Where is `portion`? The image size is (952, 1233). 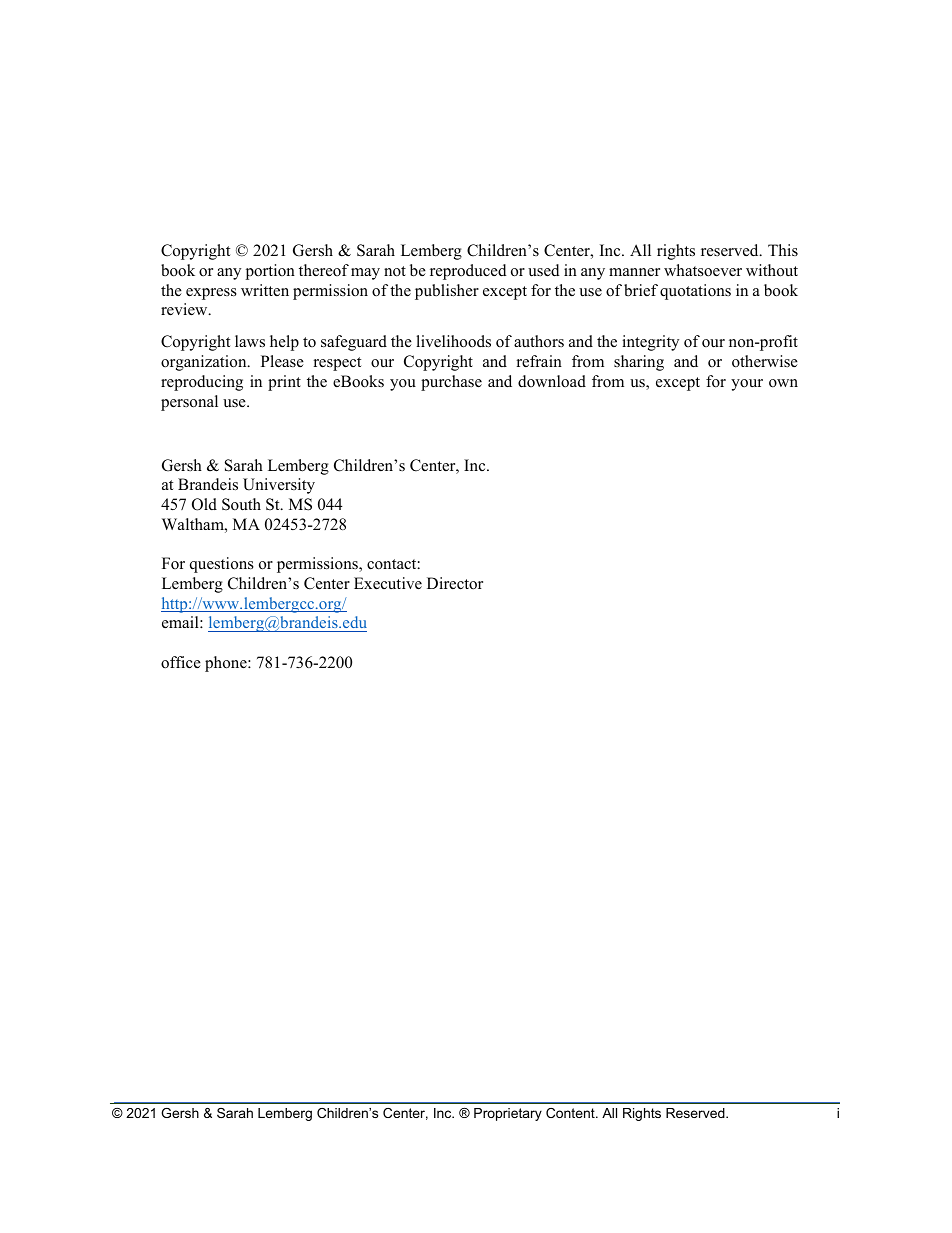 portion is located at coordinates (270, 272).
